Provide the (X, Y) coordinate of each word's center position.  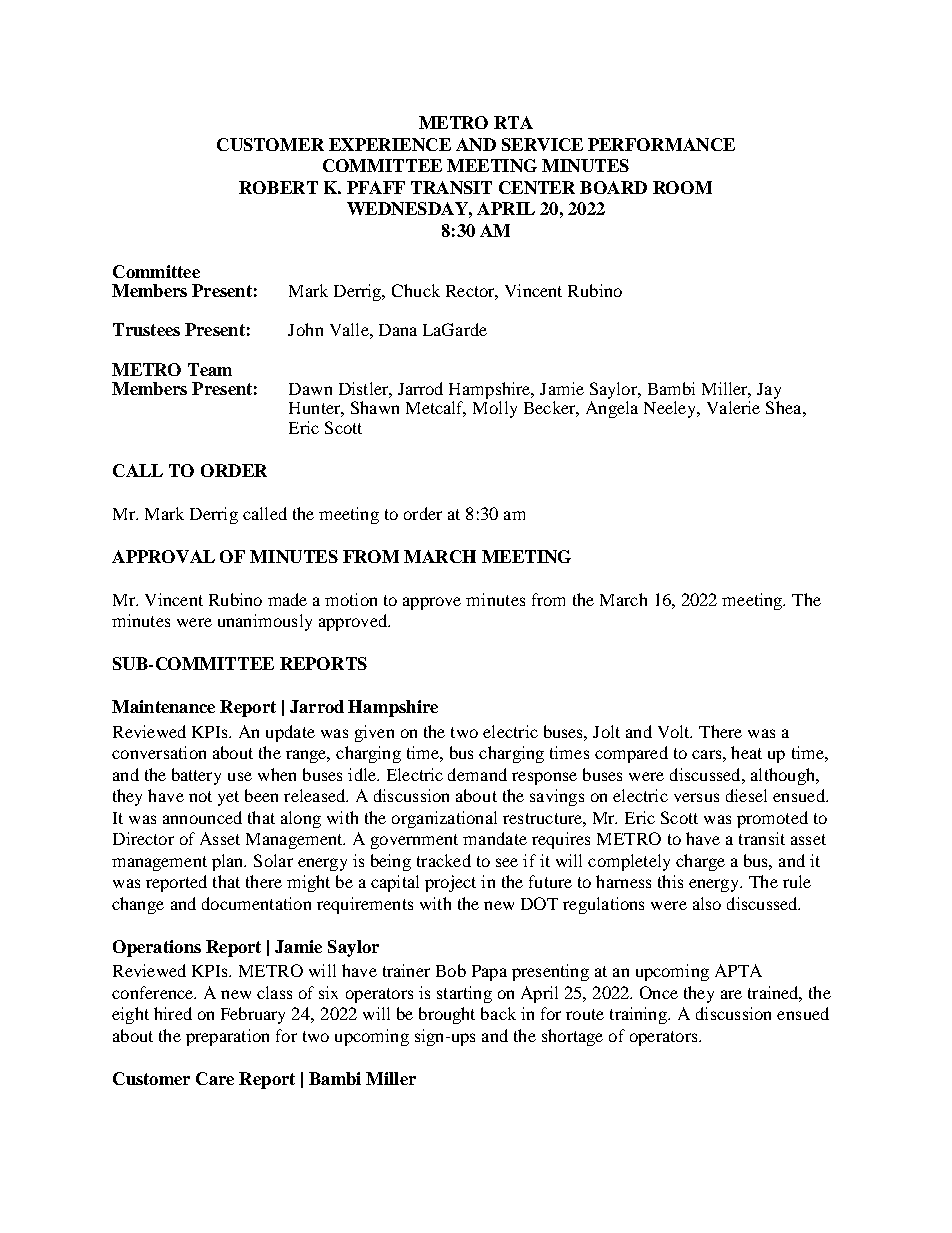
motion (351, 599)
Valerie (733, 407)
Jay (769, 392)
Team (210, 369)
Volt (675, 731)
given (374, 733)
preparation (227, 1037)
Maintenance (163, 706)
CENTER (537, 187)
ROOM (682, 187)
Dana (398, 330)
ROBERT (278, 187)
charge (700, 862)
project (450, 883)
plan (229, 862)
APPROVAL (163, 556)
